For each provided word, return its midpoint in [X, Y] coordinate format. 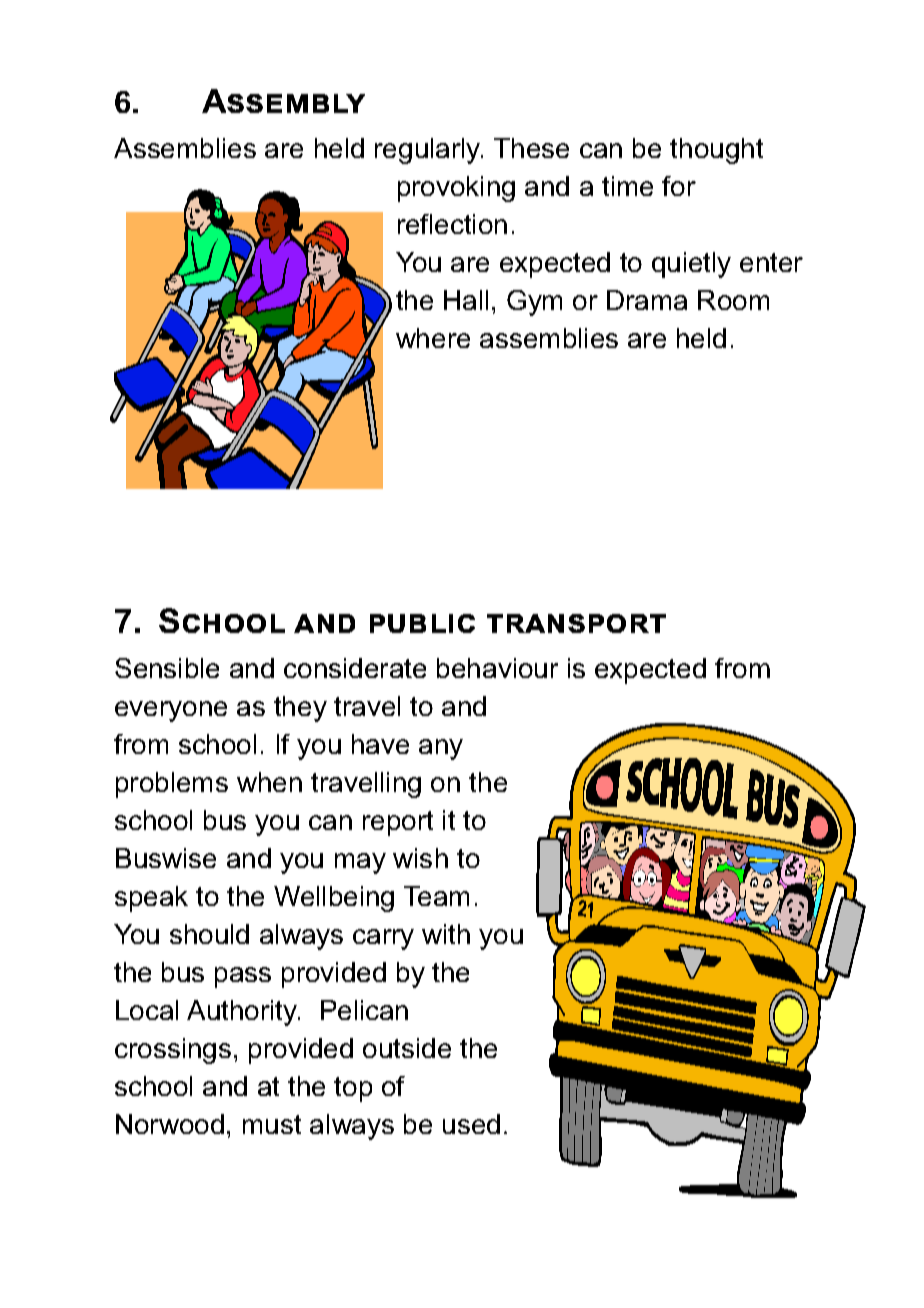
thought [716, 151]
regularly [429, 151]
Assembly [283, 101]
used [471, 1124]
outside [407, 1048]
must [272, 1124]
